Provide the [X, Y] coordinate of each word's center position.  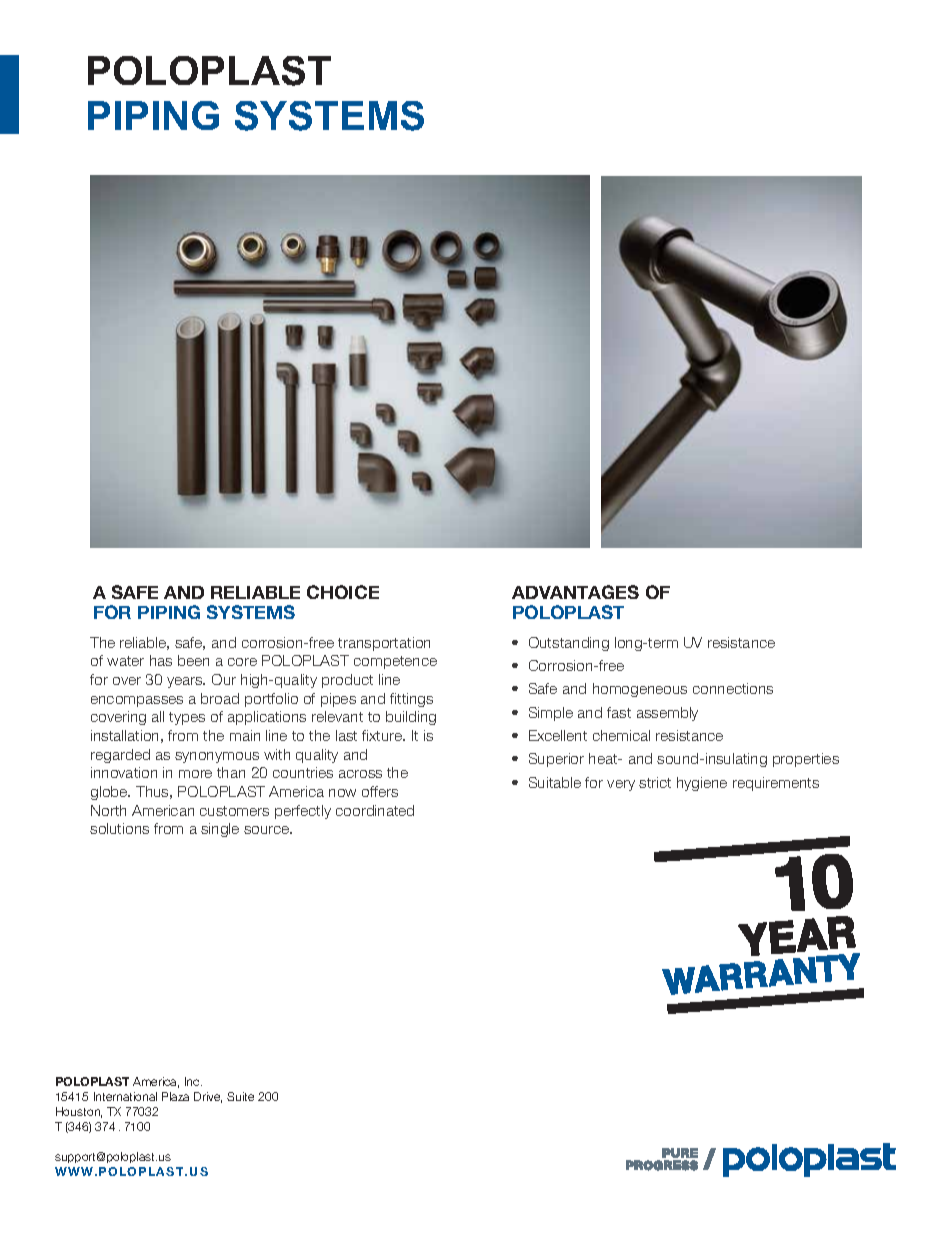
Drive [208, 1097]
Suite [240, 1096]
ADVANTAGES [575, 592]
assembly [667, 714]
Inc [193, 1081]
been [193, 660]
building [411, 718]
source [268, 830]
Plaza [175, 1096]
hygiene [702, 784]
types [187, 718]
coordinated [375, 810]
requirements [776, 784]
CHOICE [343, 592]
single [220, 830]
